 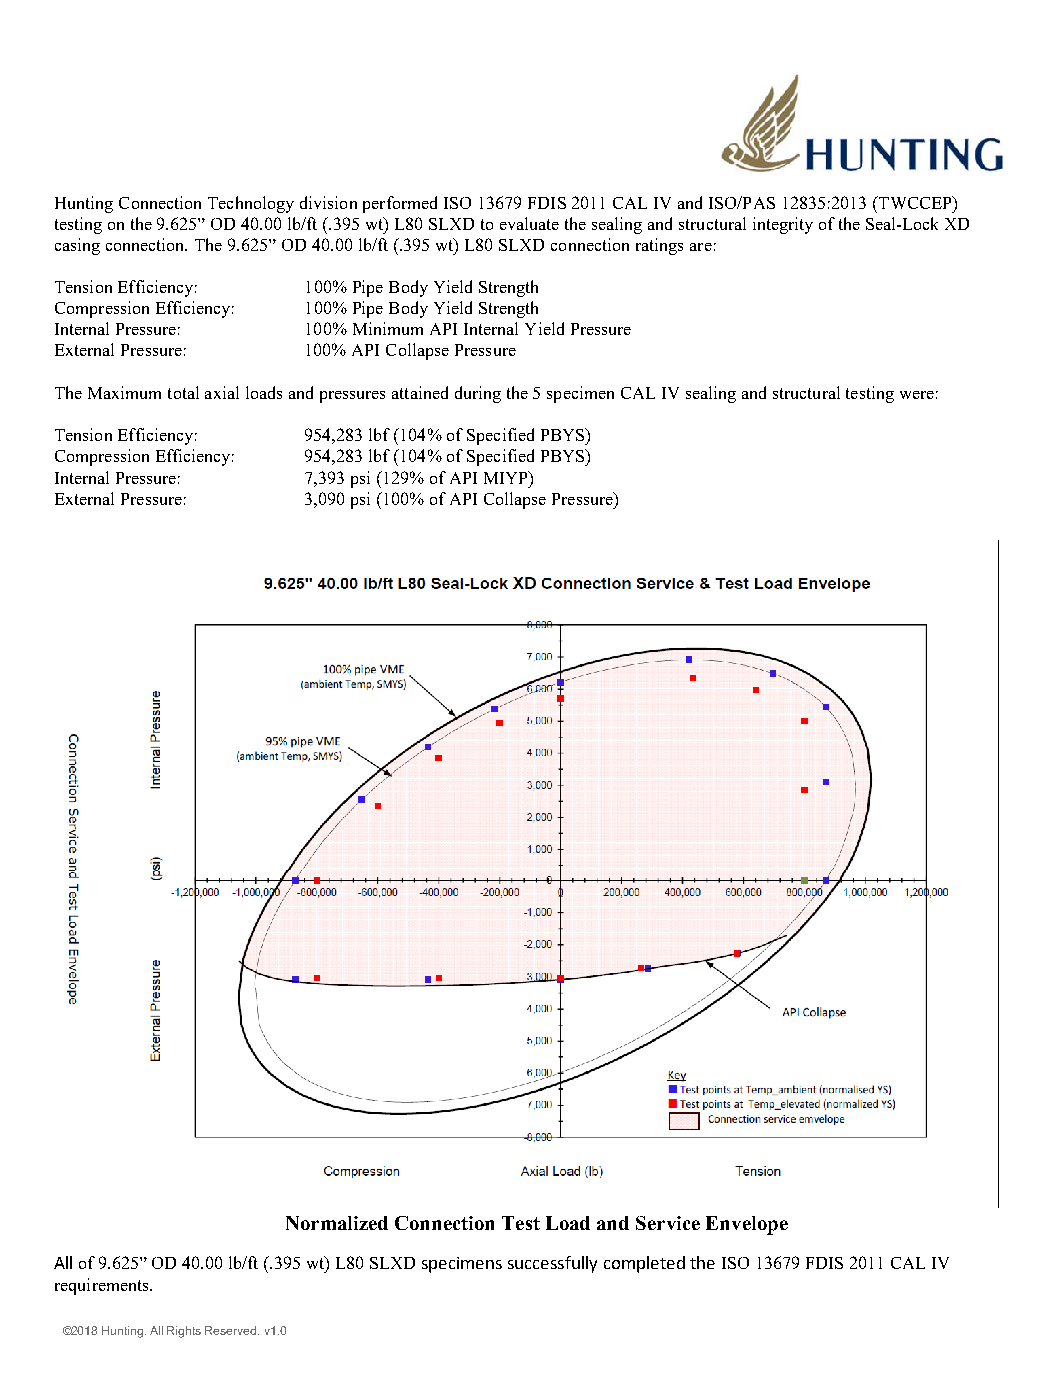 I want to click on evaluate, so click(x=529, y=223).
